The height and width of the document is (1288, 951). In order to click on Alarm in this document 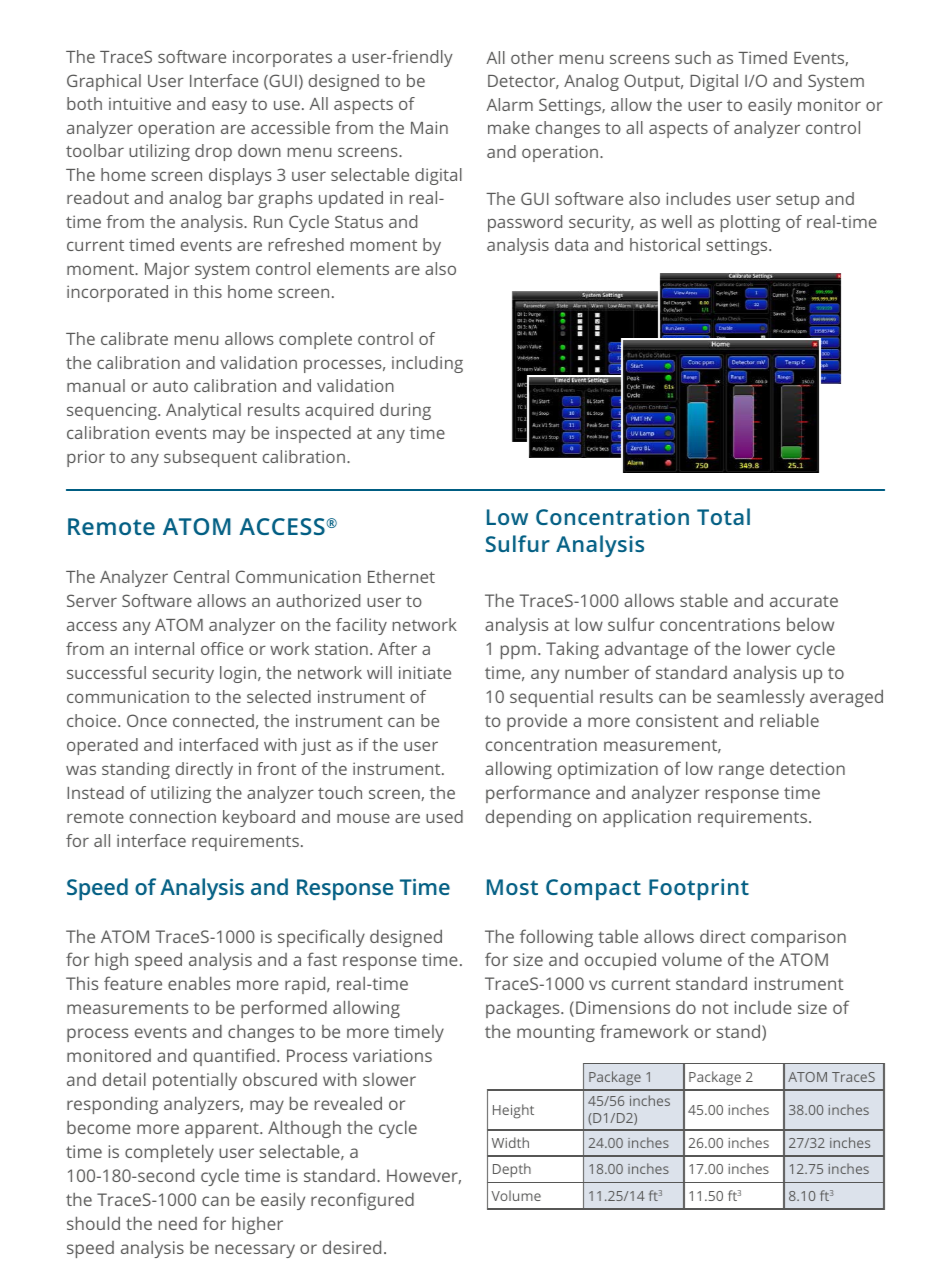, I will do `click(509, 104)`.
